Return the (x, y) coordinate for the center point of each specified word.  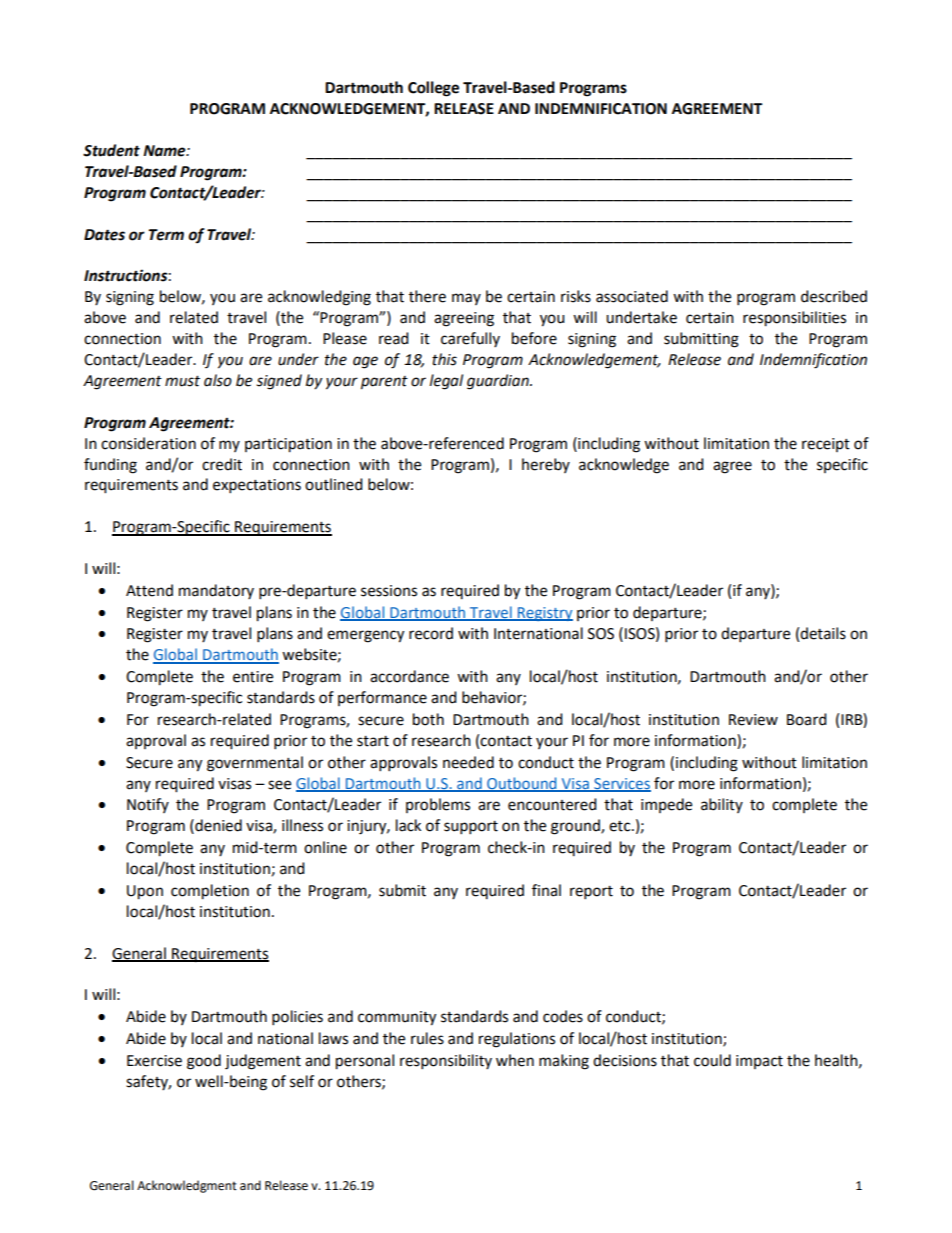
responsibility (446, 1062)
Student (111, 150)
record (431, 633)
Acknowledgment (187, 1186)
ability (722, 805)
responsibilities (794, 319)
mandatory (216, 591)
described (834, 296)
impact (759, 1062)
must (182, 381)
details (823, 633)
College (433, 89)
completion (210, 892)
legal (446, 382)
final (546, 890)
